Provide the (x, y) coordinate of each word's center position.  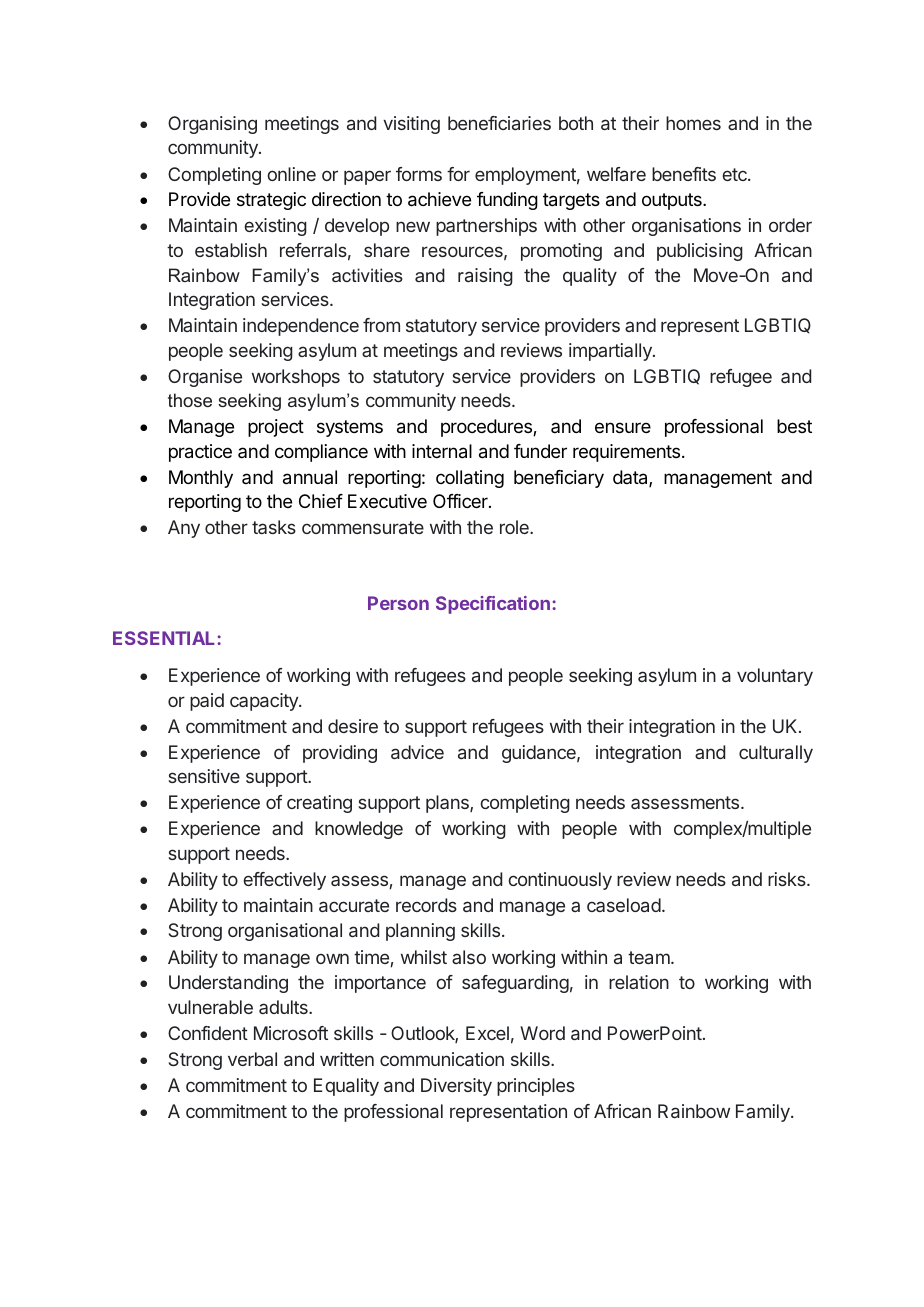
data (631, 478)
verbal (252, 1059)
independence (301, 327)
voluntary (775, 677)
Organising (212, 125)
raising (485, 277)
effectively (284, 881)
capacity (265, 702)
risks (788, 879)
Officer (461, 501)
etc (735, 174)
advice (417, 752)
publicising (700, 252)
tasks (274, 527)
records (426, 905)
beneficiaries (499, 123)
